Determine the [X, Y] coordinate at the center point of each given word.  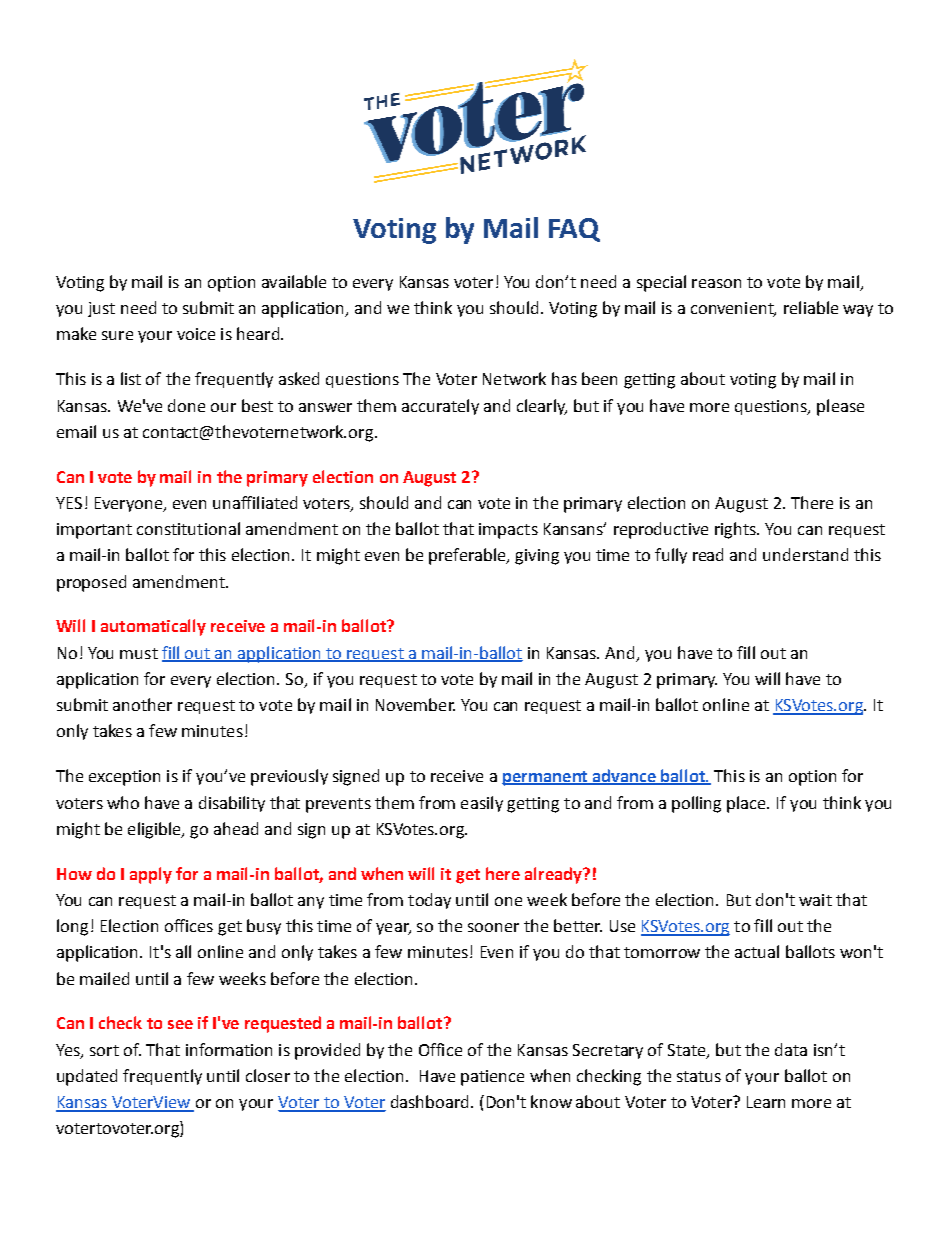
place [747, 804]
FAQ [574, 230]
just [101, 309]
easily [482, 804]
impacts [508, 531]
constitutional [188, 528]
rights [736, 530]
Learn [766, 1102]
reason [716, 283]
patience [492, 1078]
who [123, 802]
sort [104, 1050]
